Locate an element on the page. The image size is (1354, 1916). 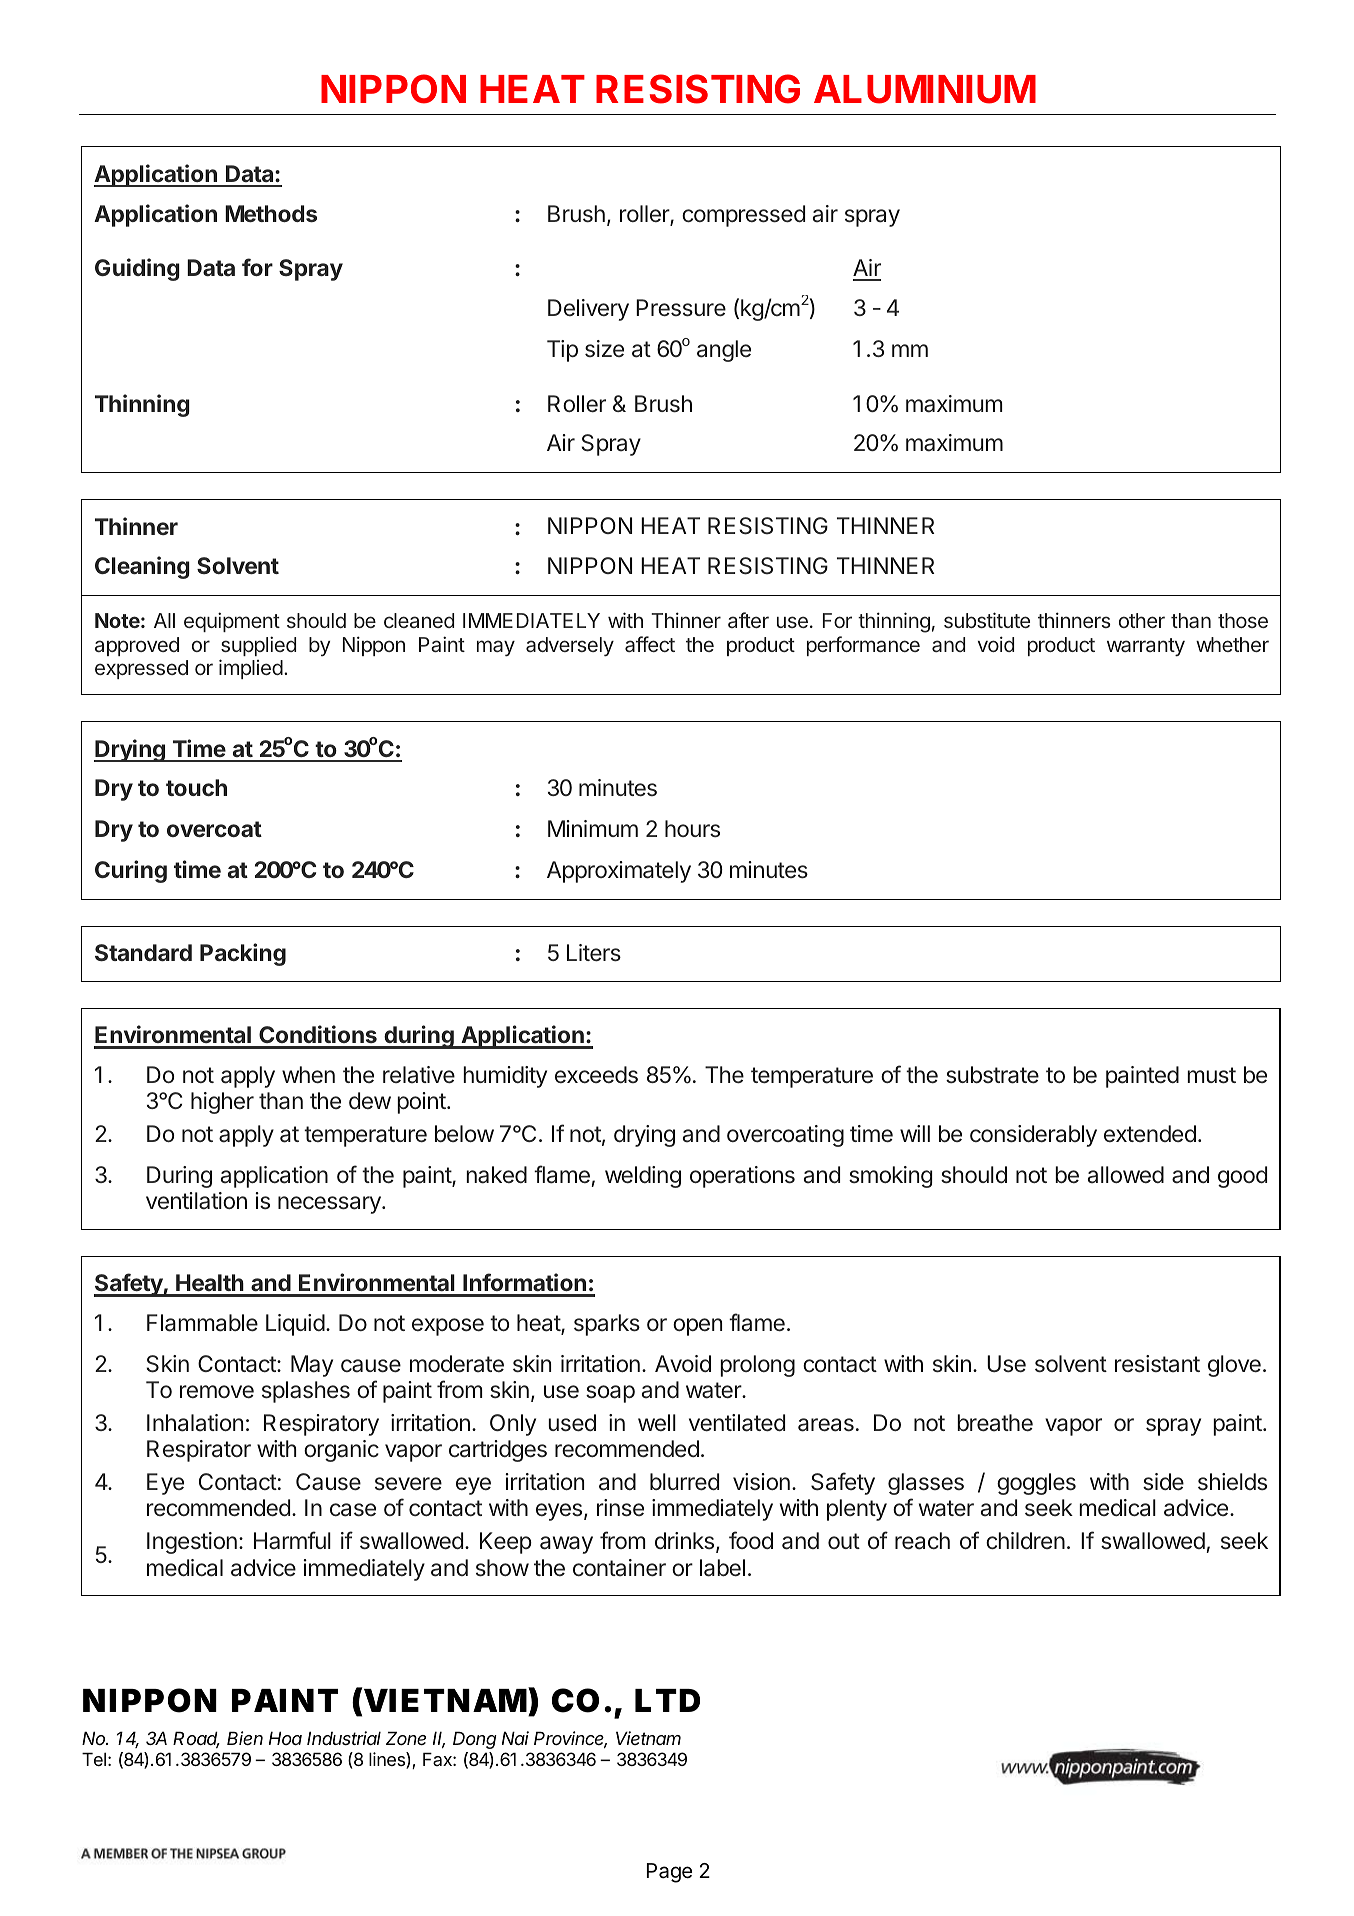
Bien is located at coordinates (245, 1738).
